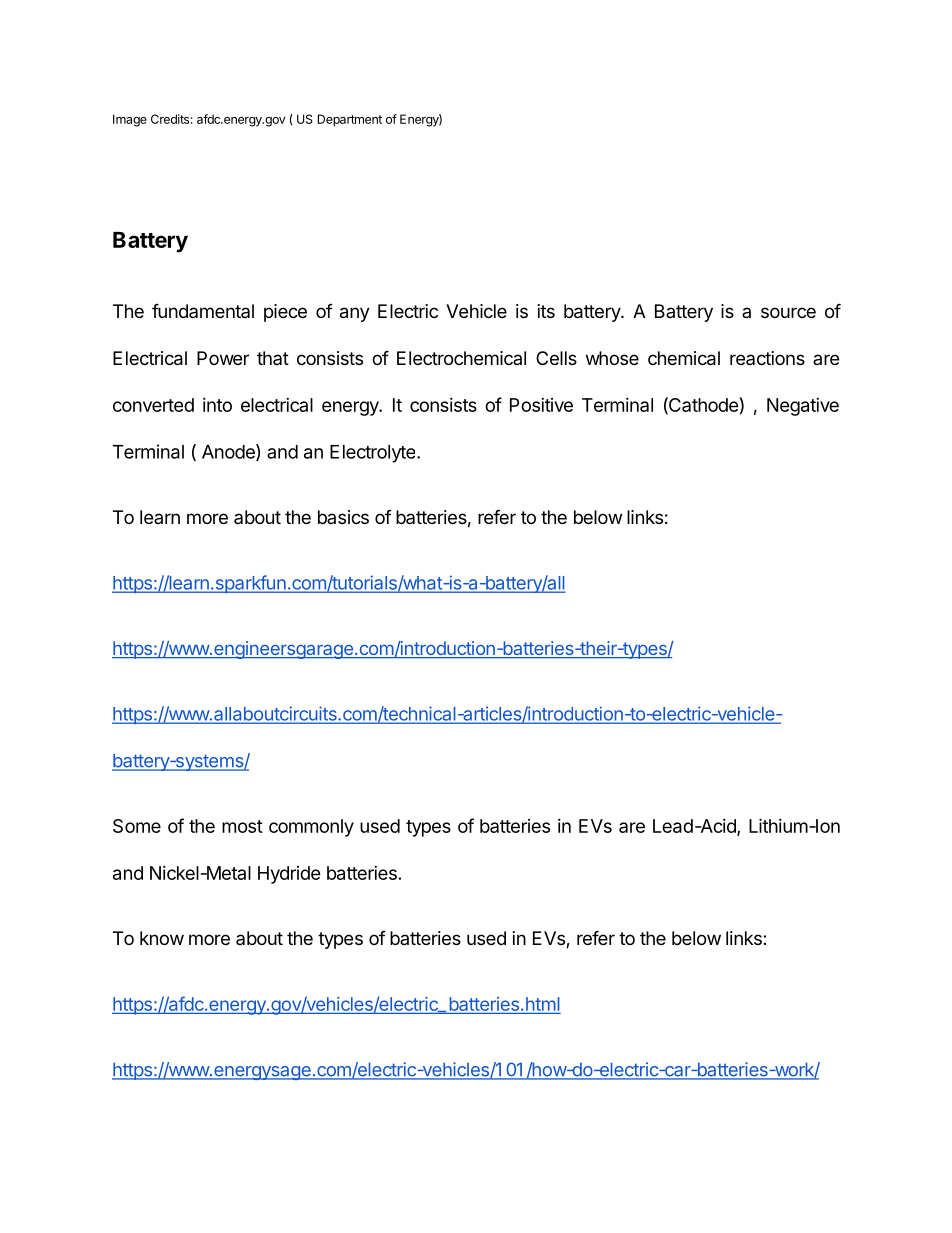  Describe the element at coordinates (350, 120) in the screenshot. I see `Department` at that location.
